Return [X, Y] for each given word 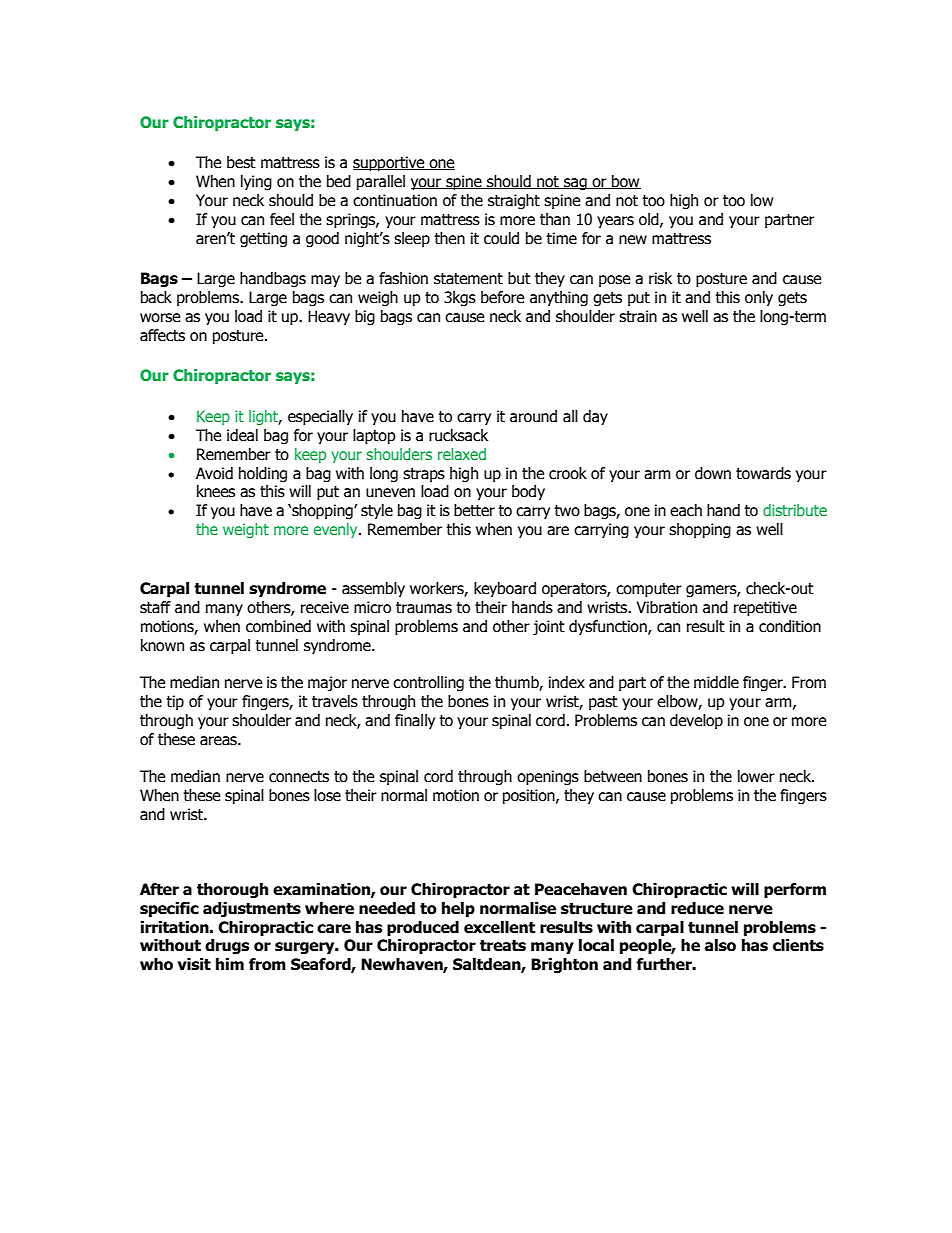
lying [256, 182]
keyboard [505, 589]
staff [155, 607]
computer [649, 590]
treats [503, 946]
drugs [227, 946]
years [615, 222]
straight [514, 201]
